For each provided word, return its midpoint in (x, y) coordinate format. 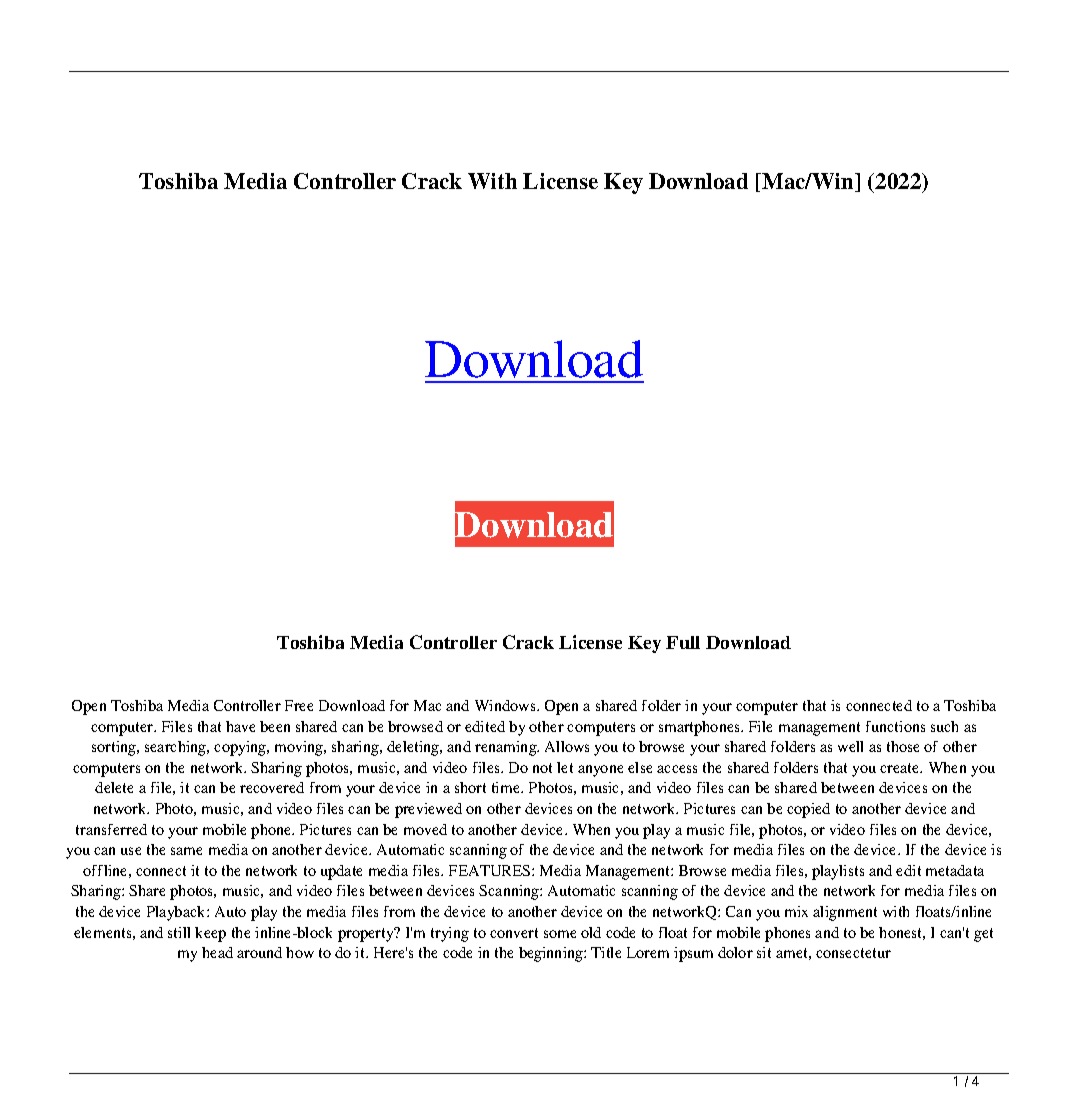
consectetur (853, 953)
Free (299, 705)
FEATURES (491, 870)
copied (808, 810)
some (560, 934)
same (186, 851)
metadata (955, 870)
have (240, 726)
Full (683, 642)
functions (895, 726)
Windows (506, 705)
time (507, 787)
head (217, 952)
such (944, 726)
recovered (272, 787)
